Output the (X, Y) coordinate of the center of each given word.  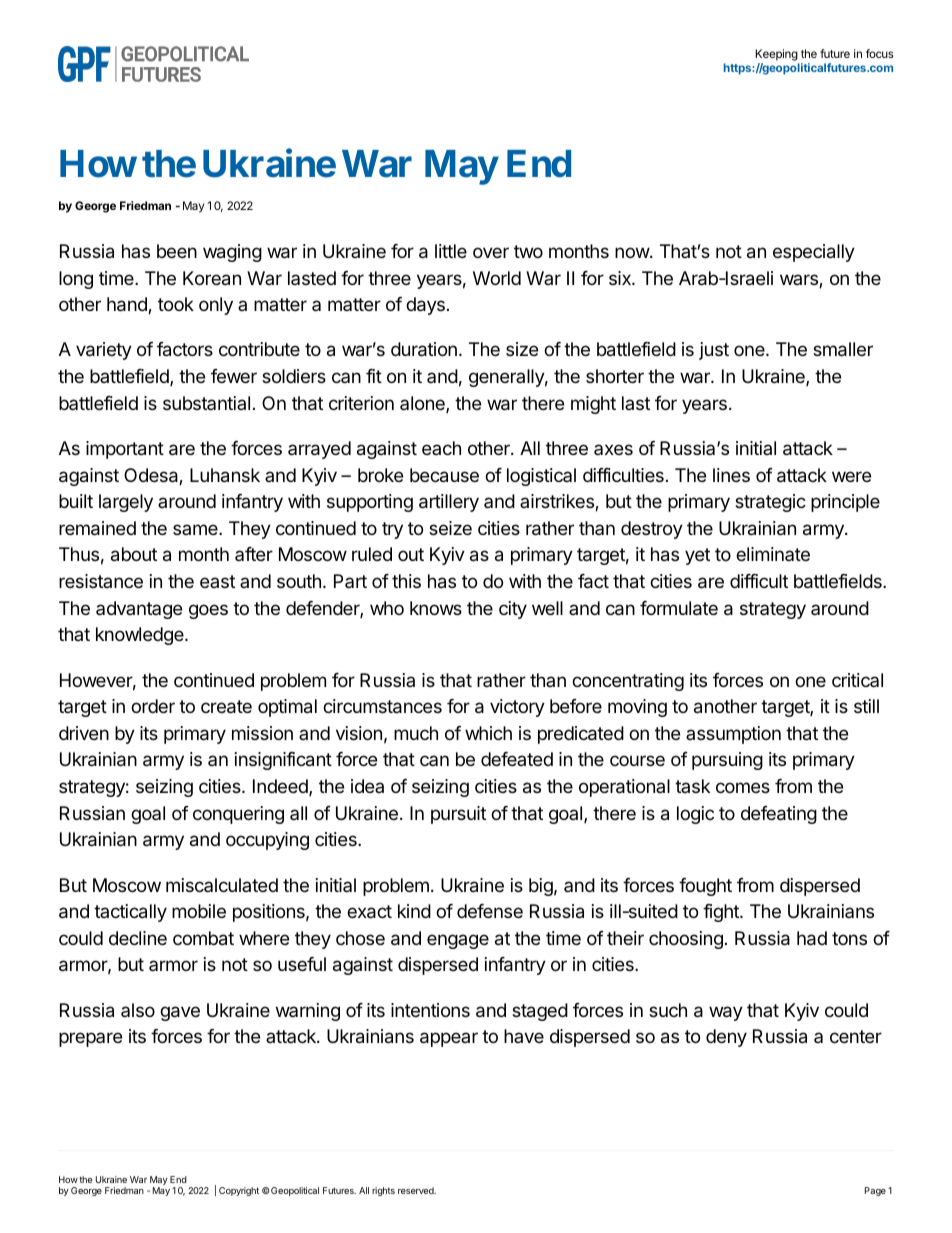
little (451, 251)
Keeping (776, 55)
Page (875, 1191)
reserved (417, 1190)
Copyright (239, 1191)
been (177, 251)
